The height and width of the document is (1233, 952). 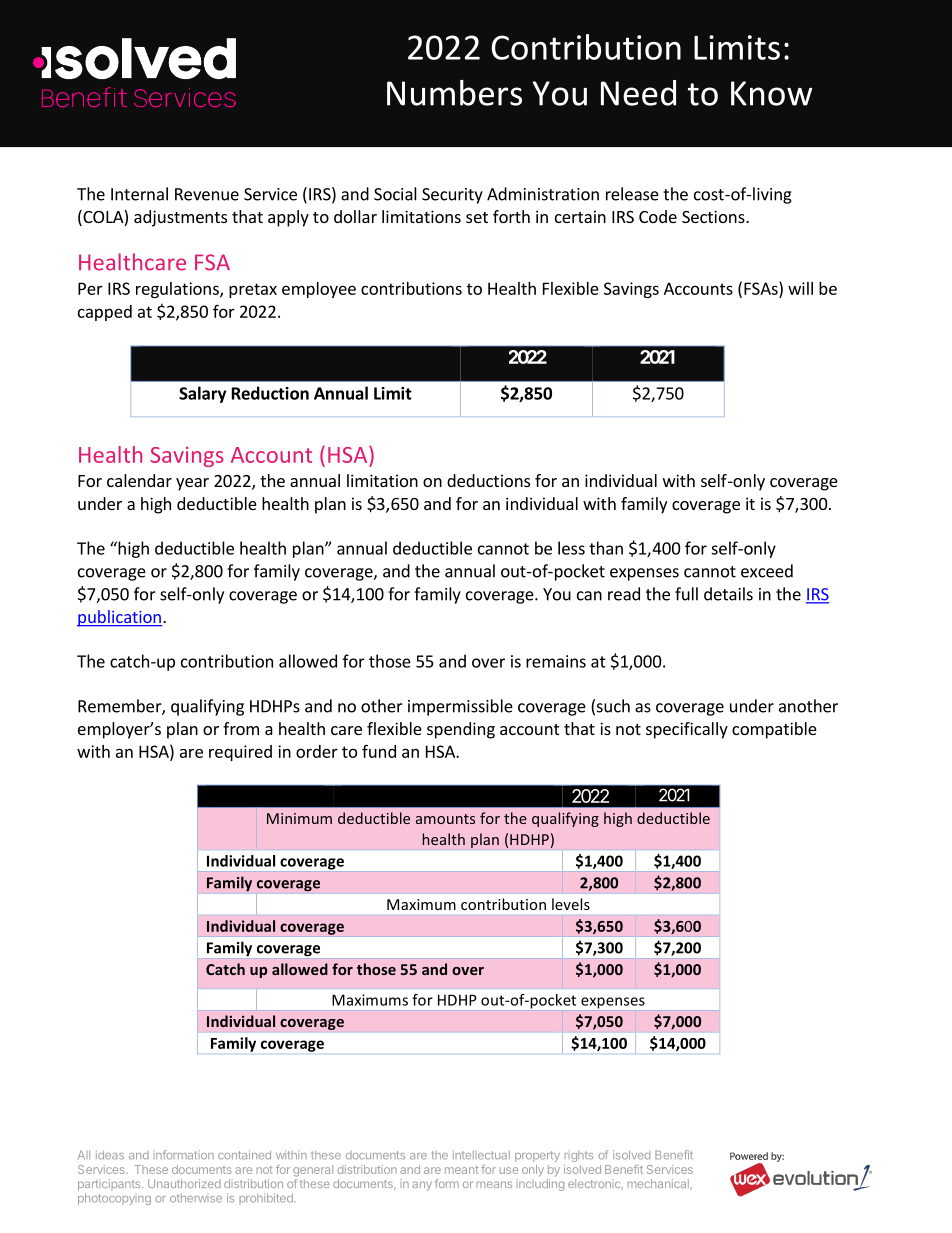 I want to click on Numbers, so click(x=454, y=93).
